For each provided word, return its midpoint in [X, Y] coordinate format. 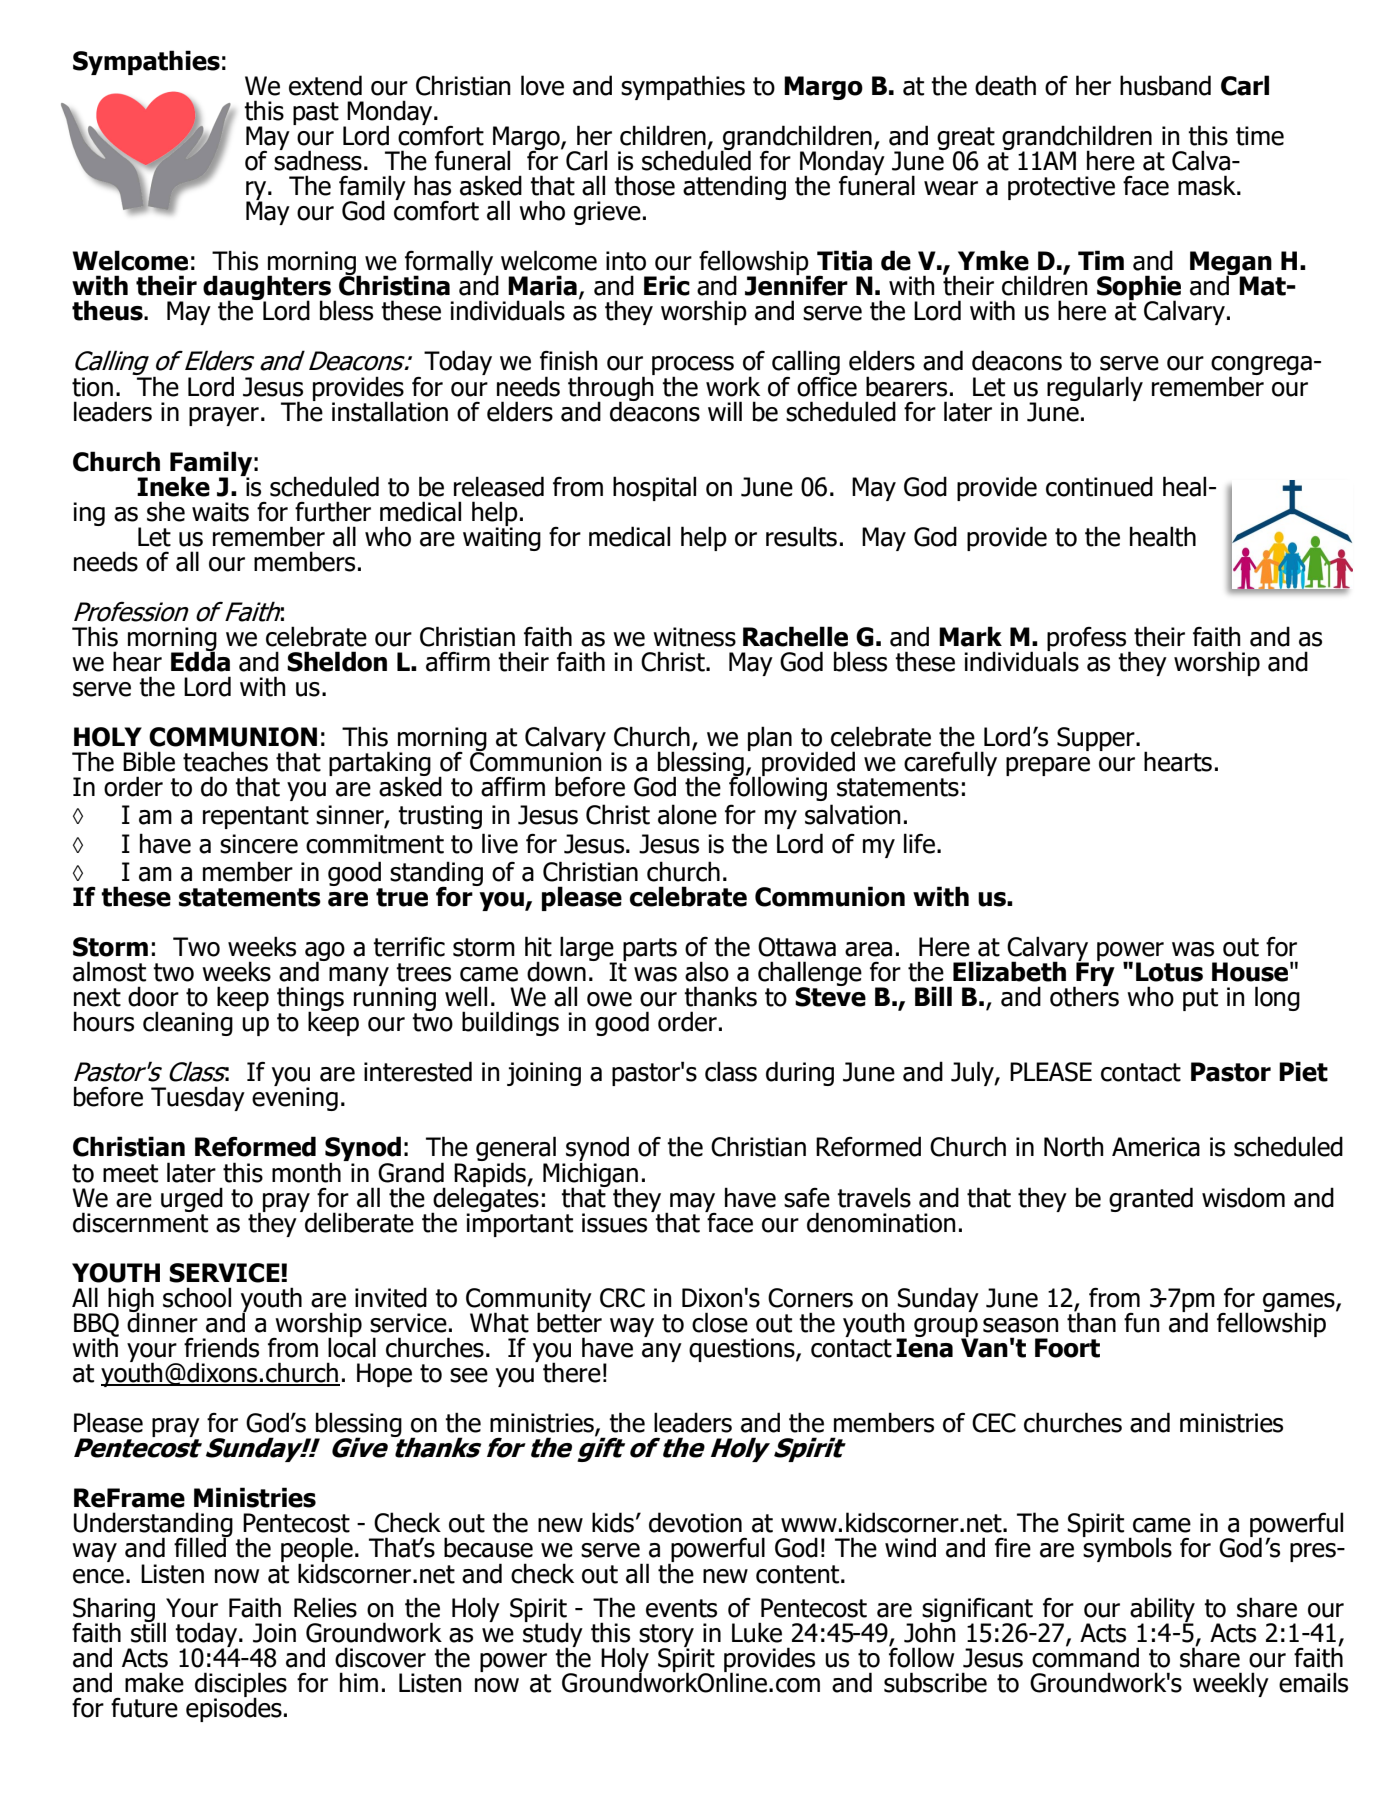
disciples [241, 1685]
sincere [259, 844]
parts [650, 949]
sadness [318, 159]
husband [1165, 85]
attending [734, 187]
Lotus [1169, 972]
